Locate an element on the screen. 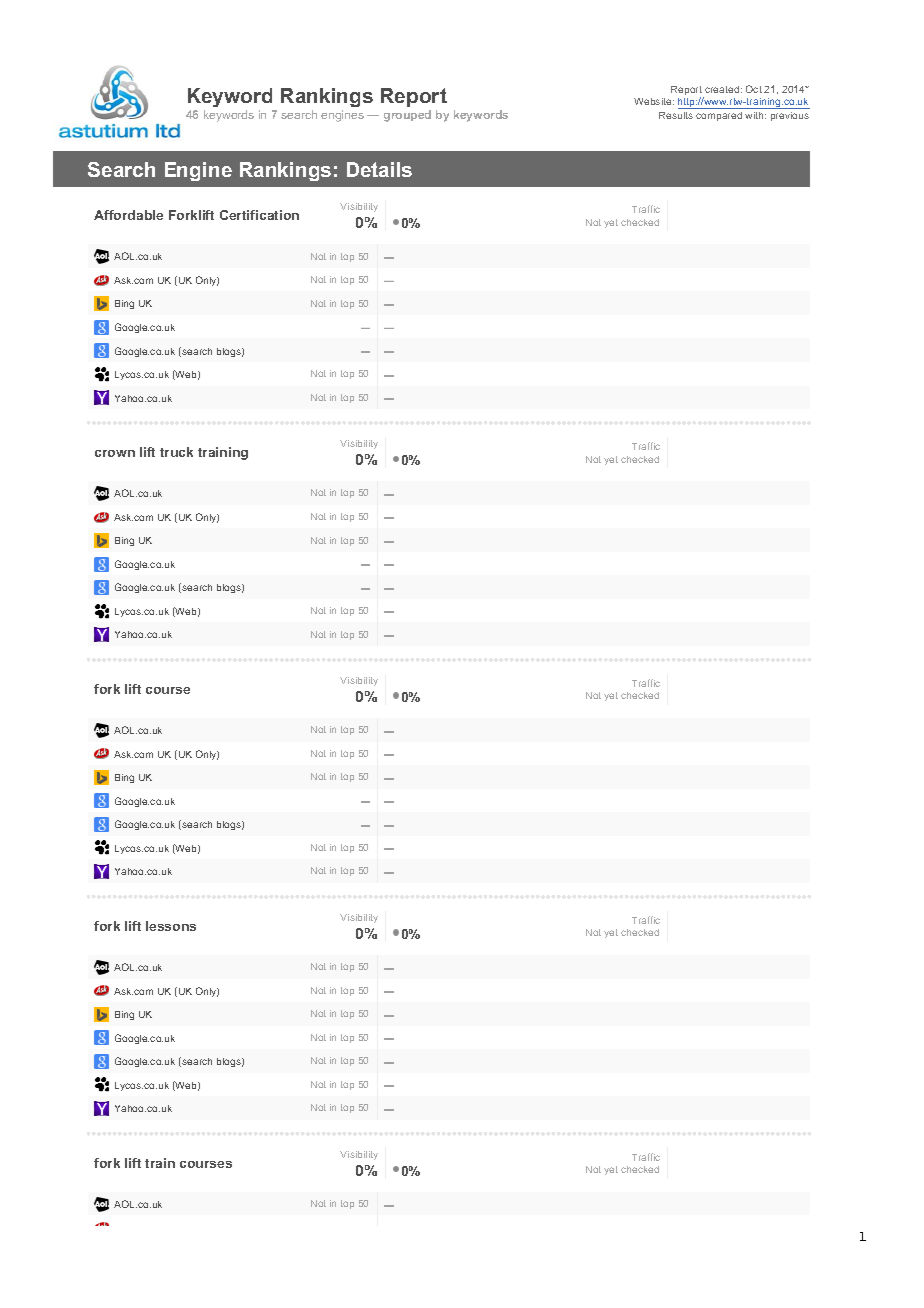  crown is located at coordinates (115, 453).
